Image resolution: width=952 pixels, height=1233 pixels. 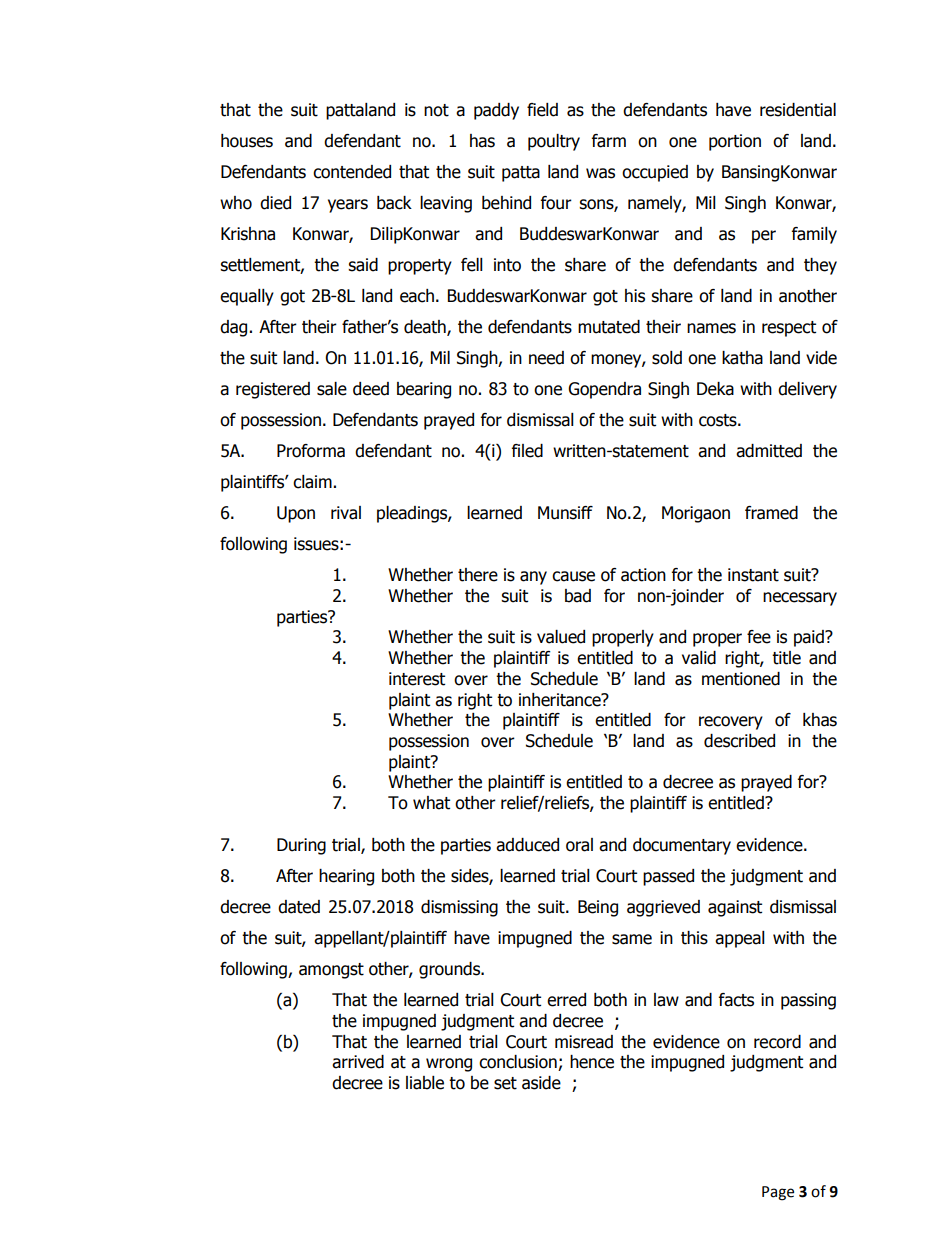 I want to click on field, so click(x=542, y=110).
